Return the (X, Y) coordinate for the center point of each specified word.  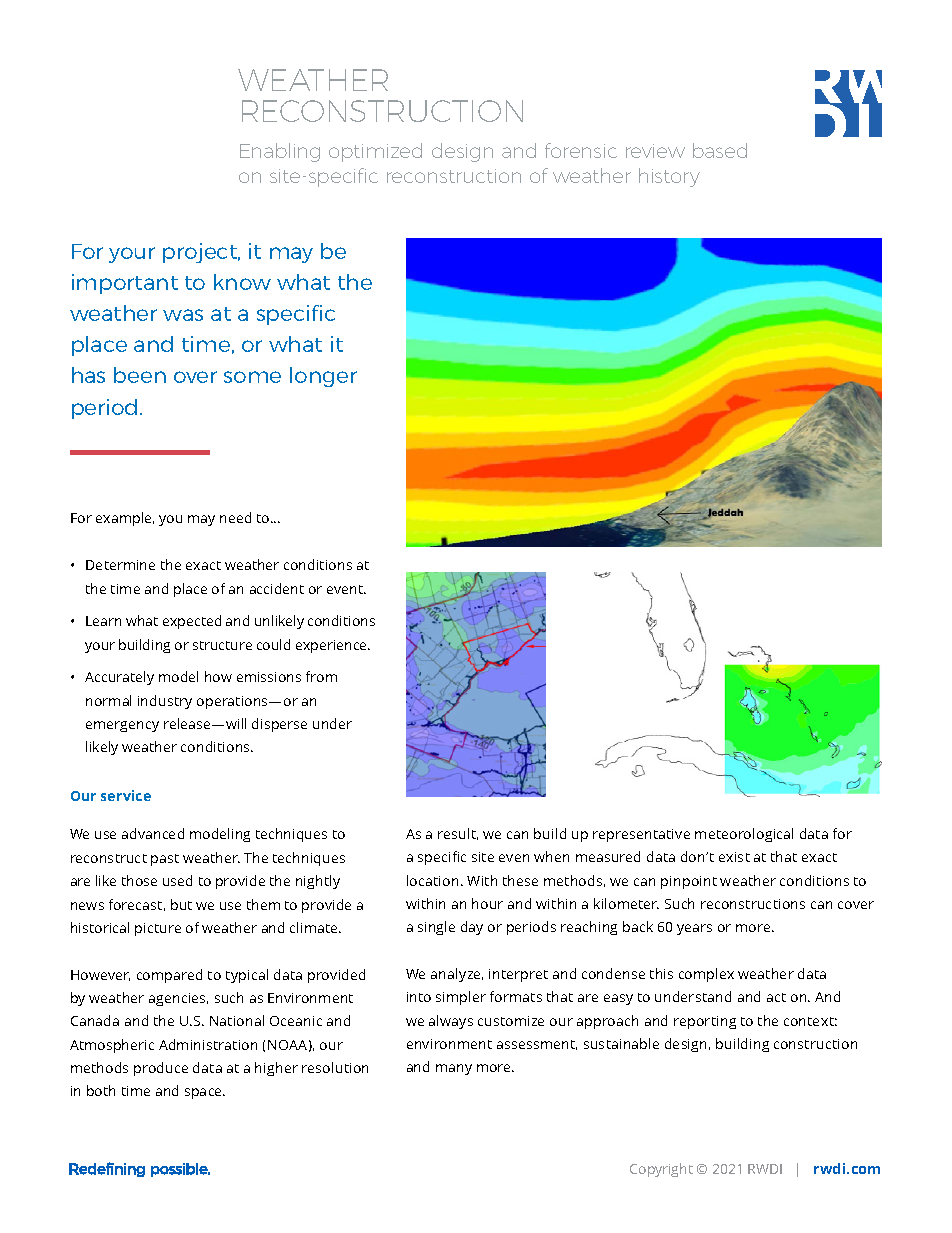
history (669, 177)
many (454, 1069)
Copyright (661, 1170)
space (204, 1093)
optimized (375, 152)
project (201, 253)
